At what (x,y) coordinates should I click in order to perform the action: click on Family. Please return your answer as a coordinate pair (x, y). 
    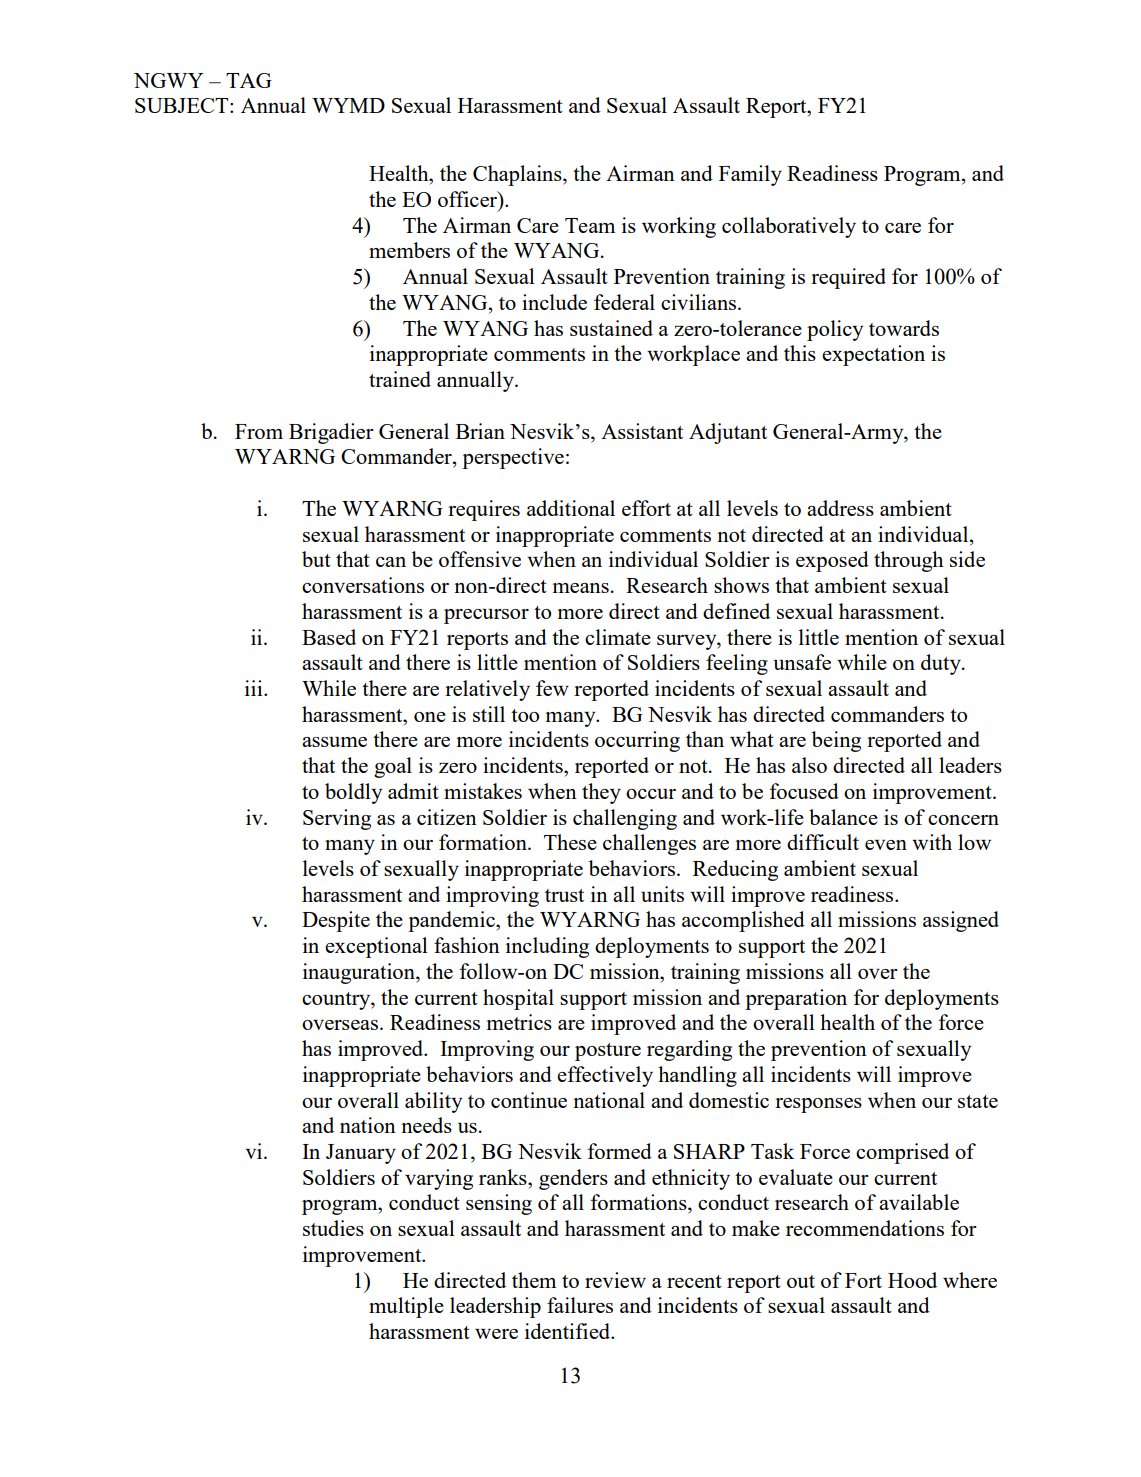
    Looking at the image, I should click on (750, 175).
